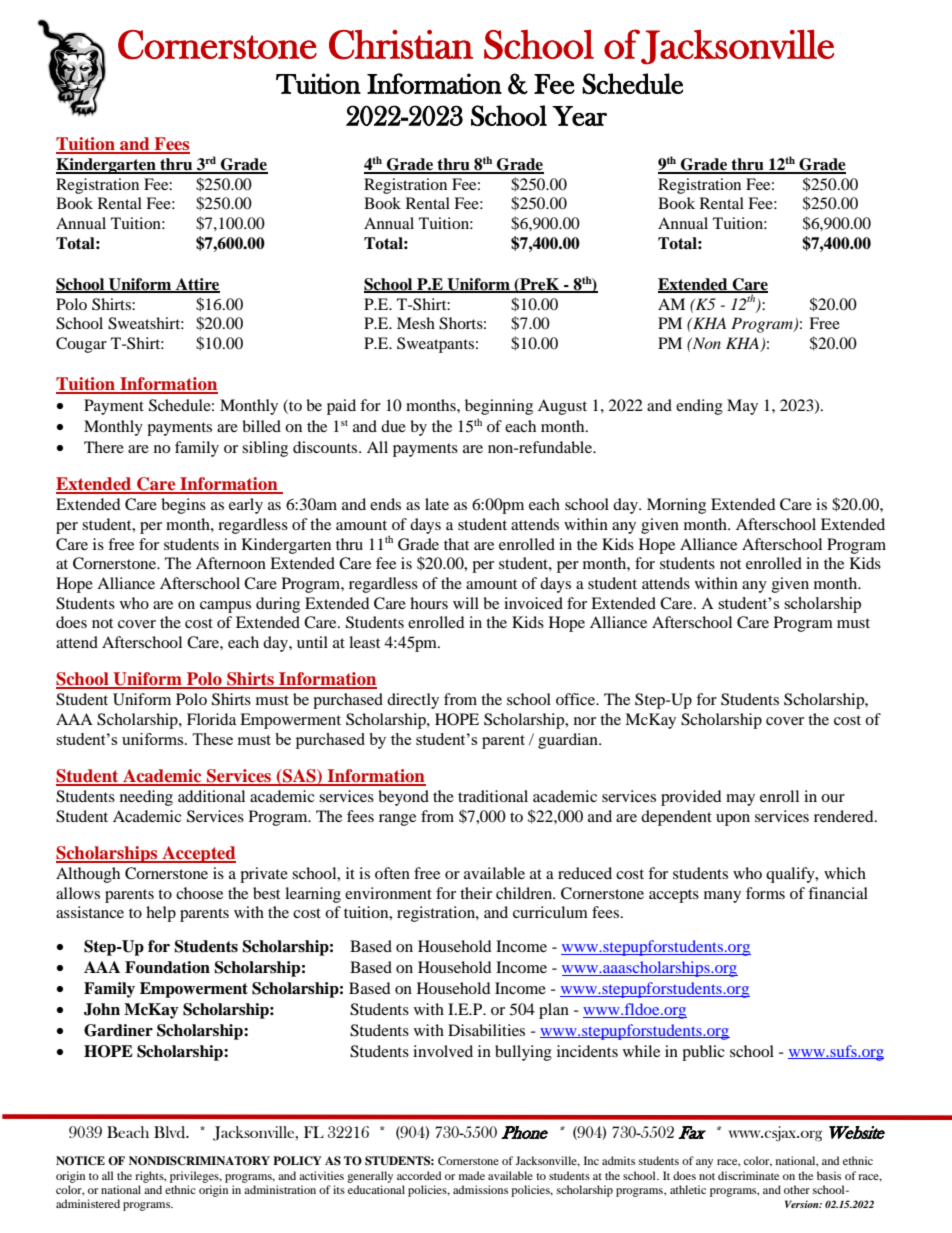  What do you see at coordinates (579, 116) in the image?
I see `Year` at bounding box center [579, 116].
